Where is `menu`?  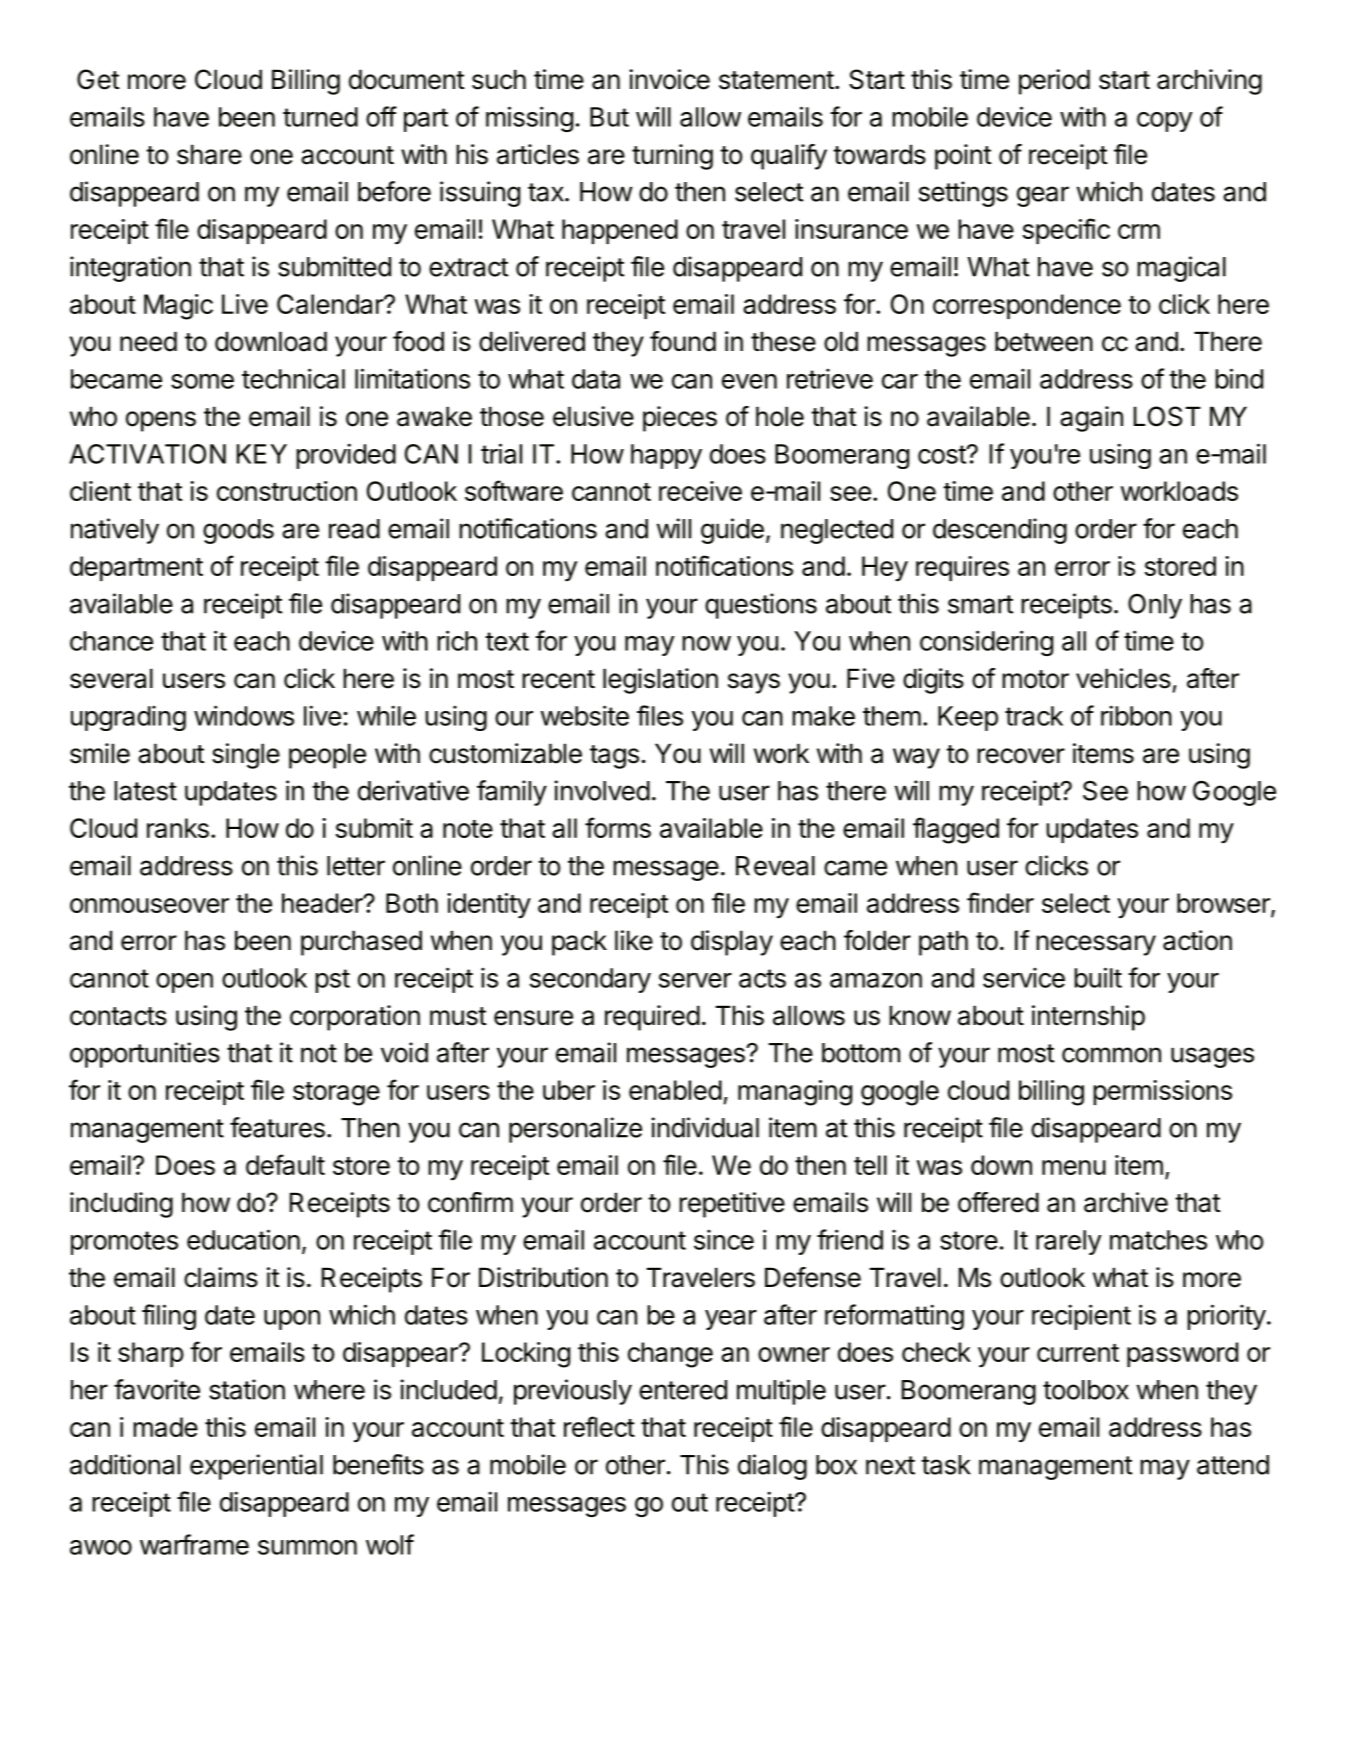 menu is located at coordinates (1074, 1167).
